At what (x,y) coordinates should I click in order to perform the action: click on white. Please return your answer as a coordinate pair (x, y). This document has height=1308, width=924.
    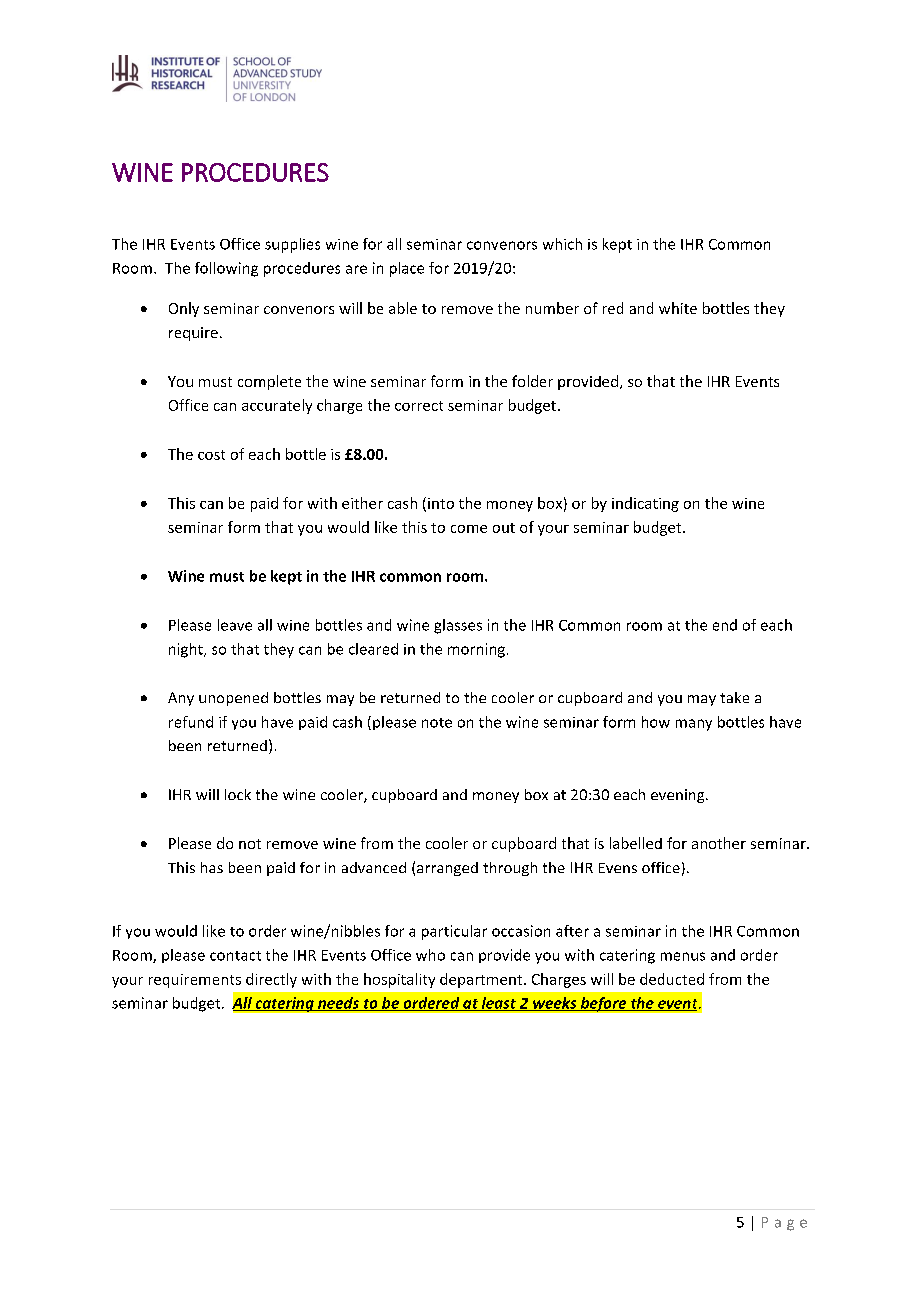
    Looking at the image, I should click on (678, 308).
